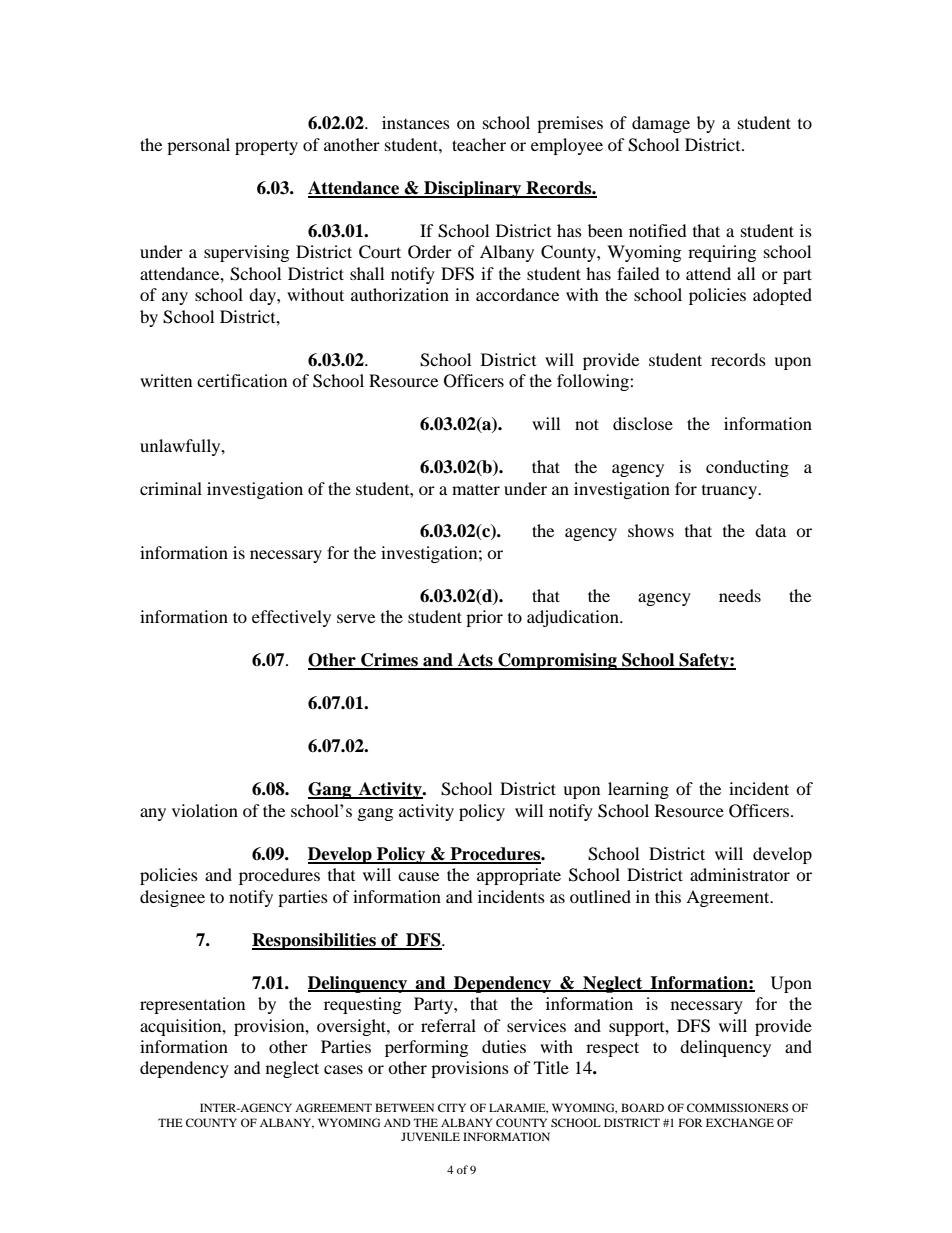  What do you see at coordinates (266, 147) in the screenshot?
I see `property` at bounding box center [266, 147].
